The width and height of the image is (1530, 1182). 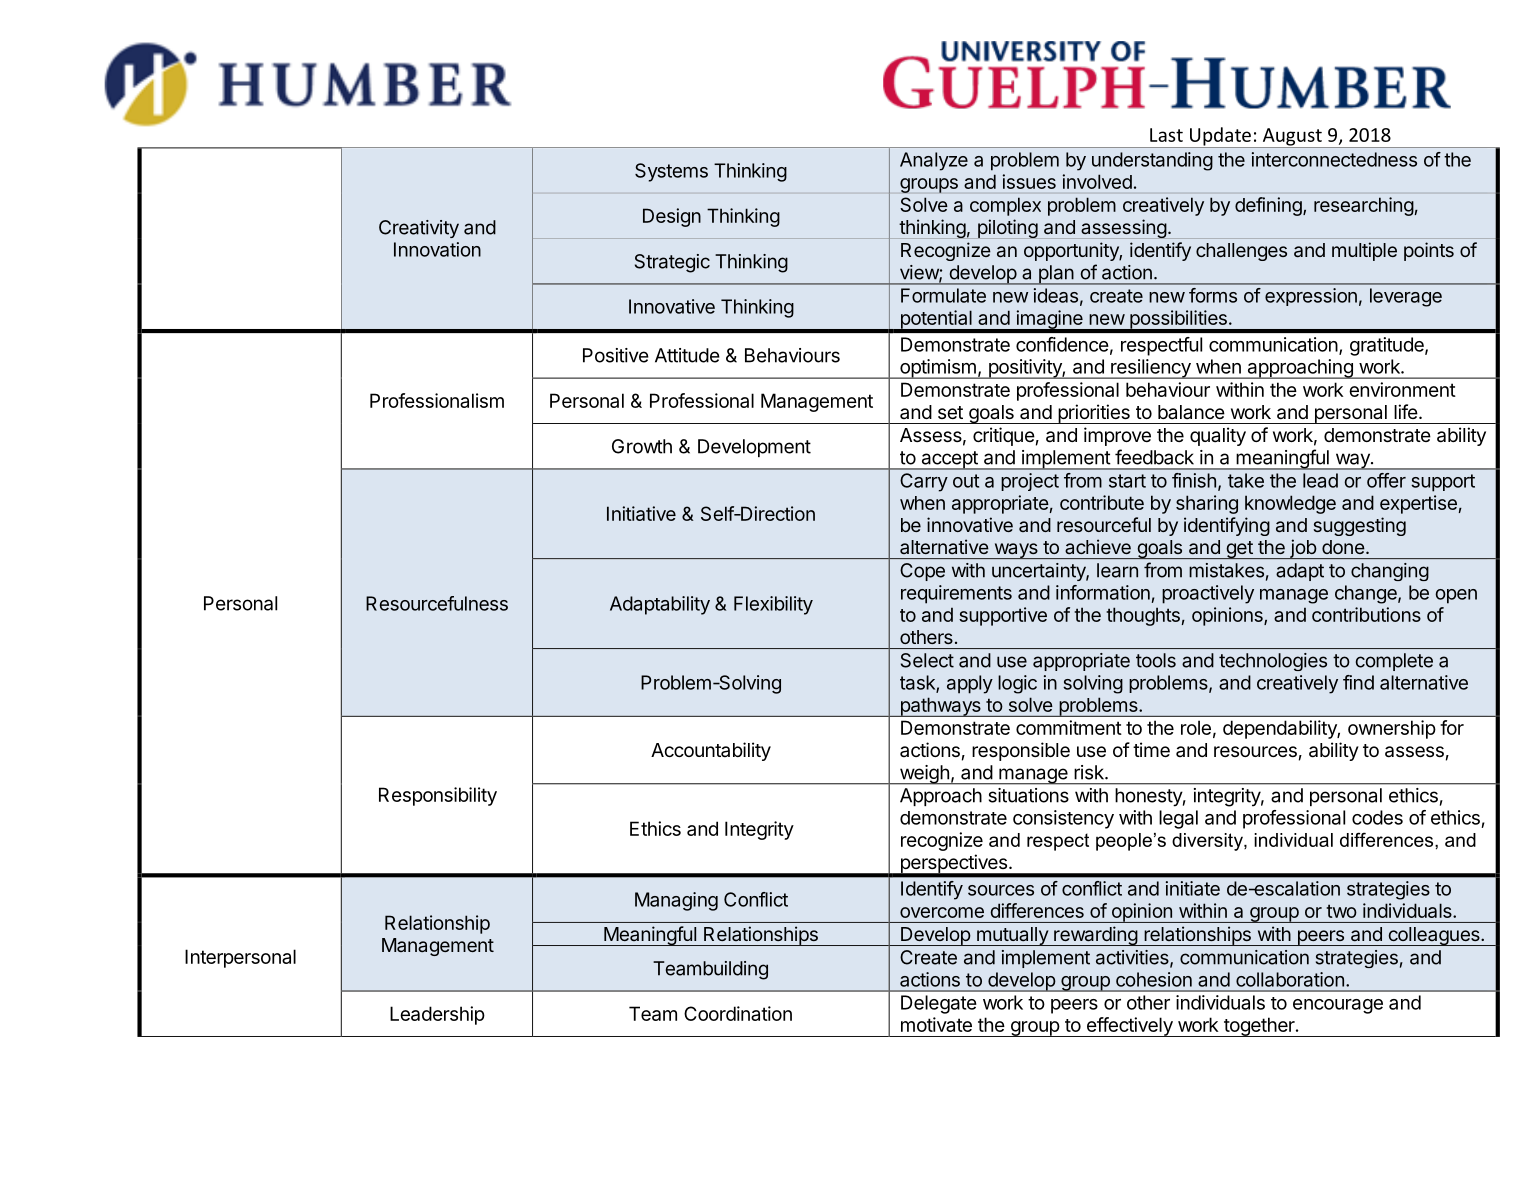 What do you see at coordinates (1358, 682) in the image?
I see `find` at bounding box center [1358, 682].
